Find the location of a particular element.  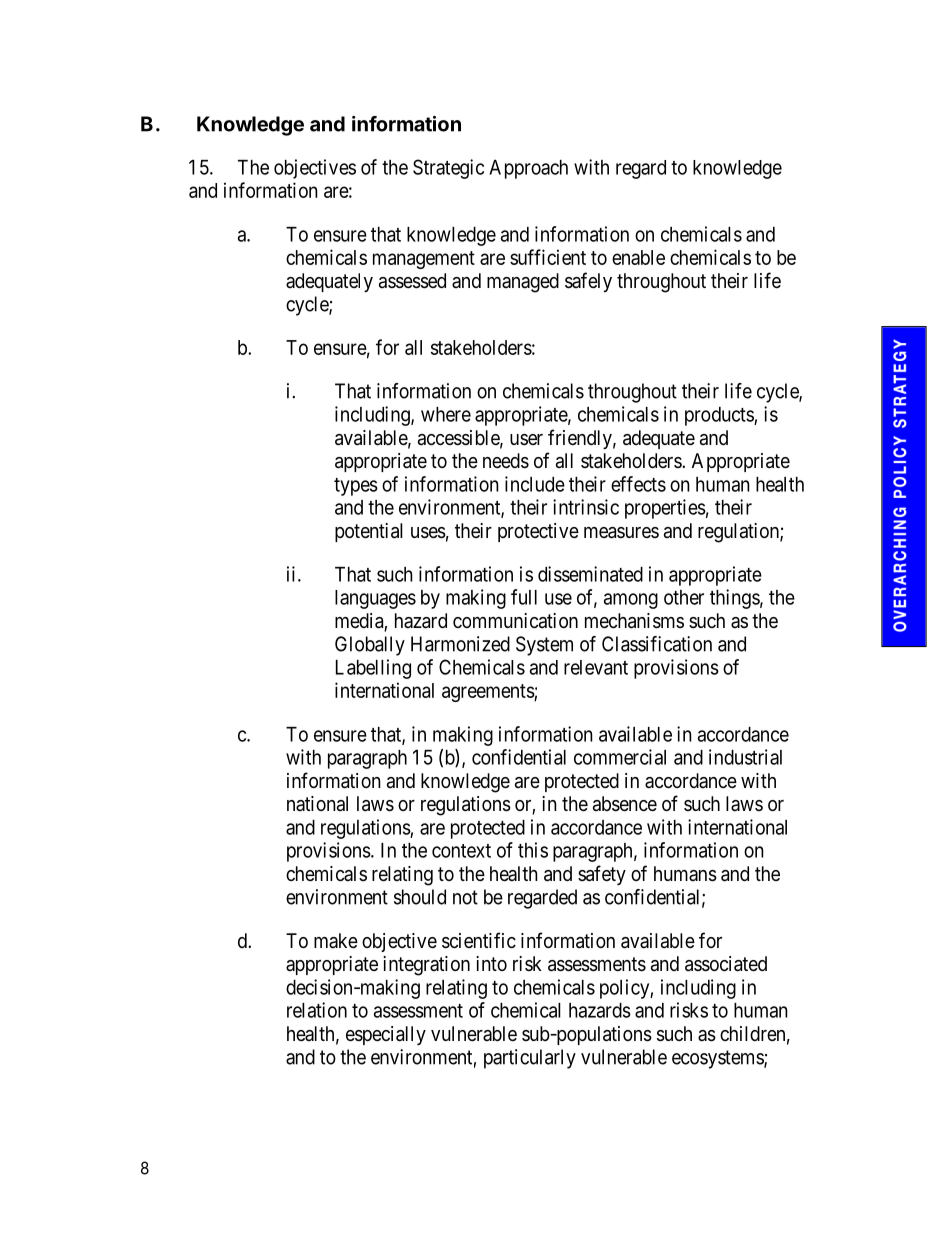

communication is located at coordinates (515, 621).
